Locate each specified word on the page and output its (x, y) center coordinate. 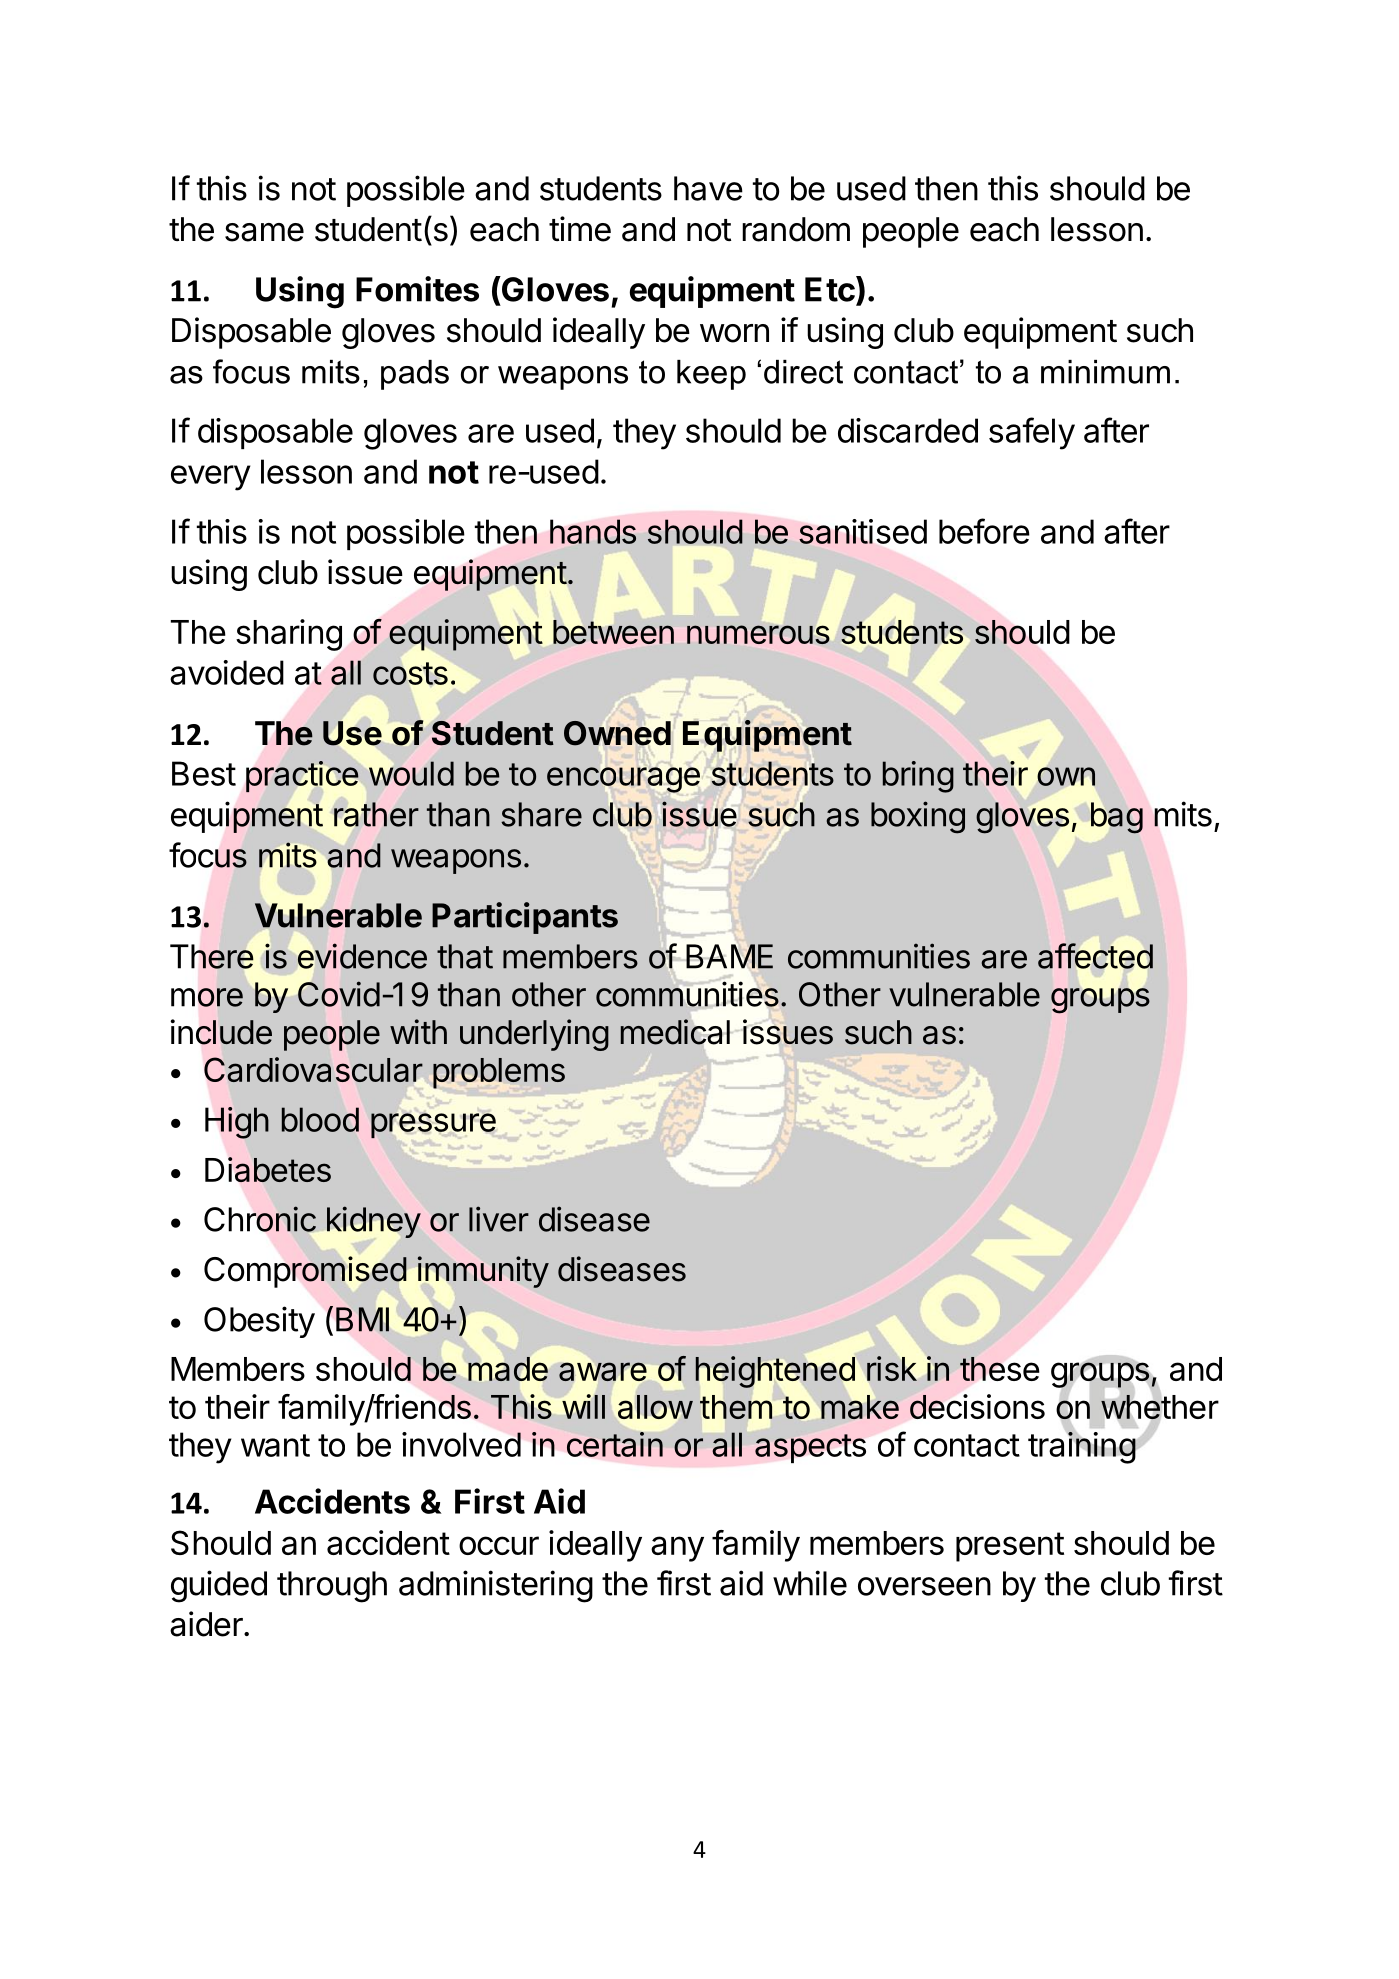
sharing (289, 635)
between (613, 632)
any (677, 1549)
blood (320, 1119)
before (984, 531)
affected (1095, 956)
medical (675, 1032)
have (708, 188)
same (264, 232)
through (332, 1587)
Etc (831, 289)
